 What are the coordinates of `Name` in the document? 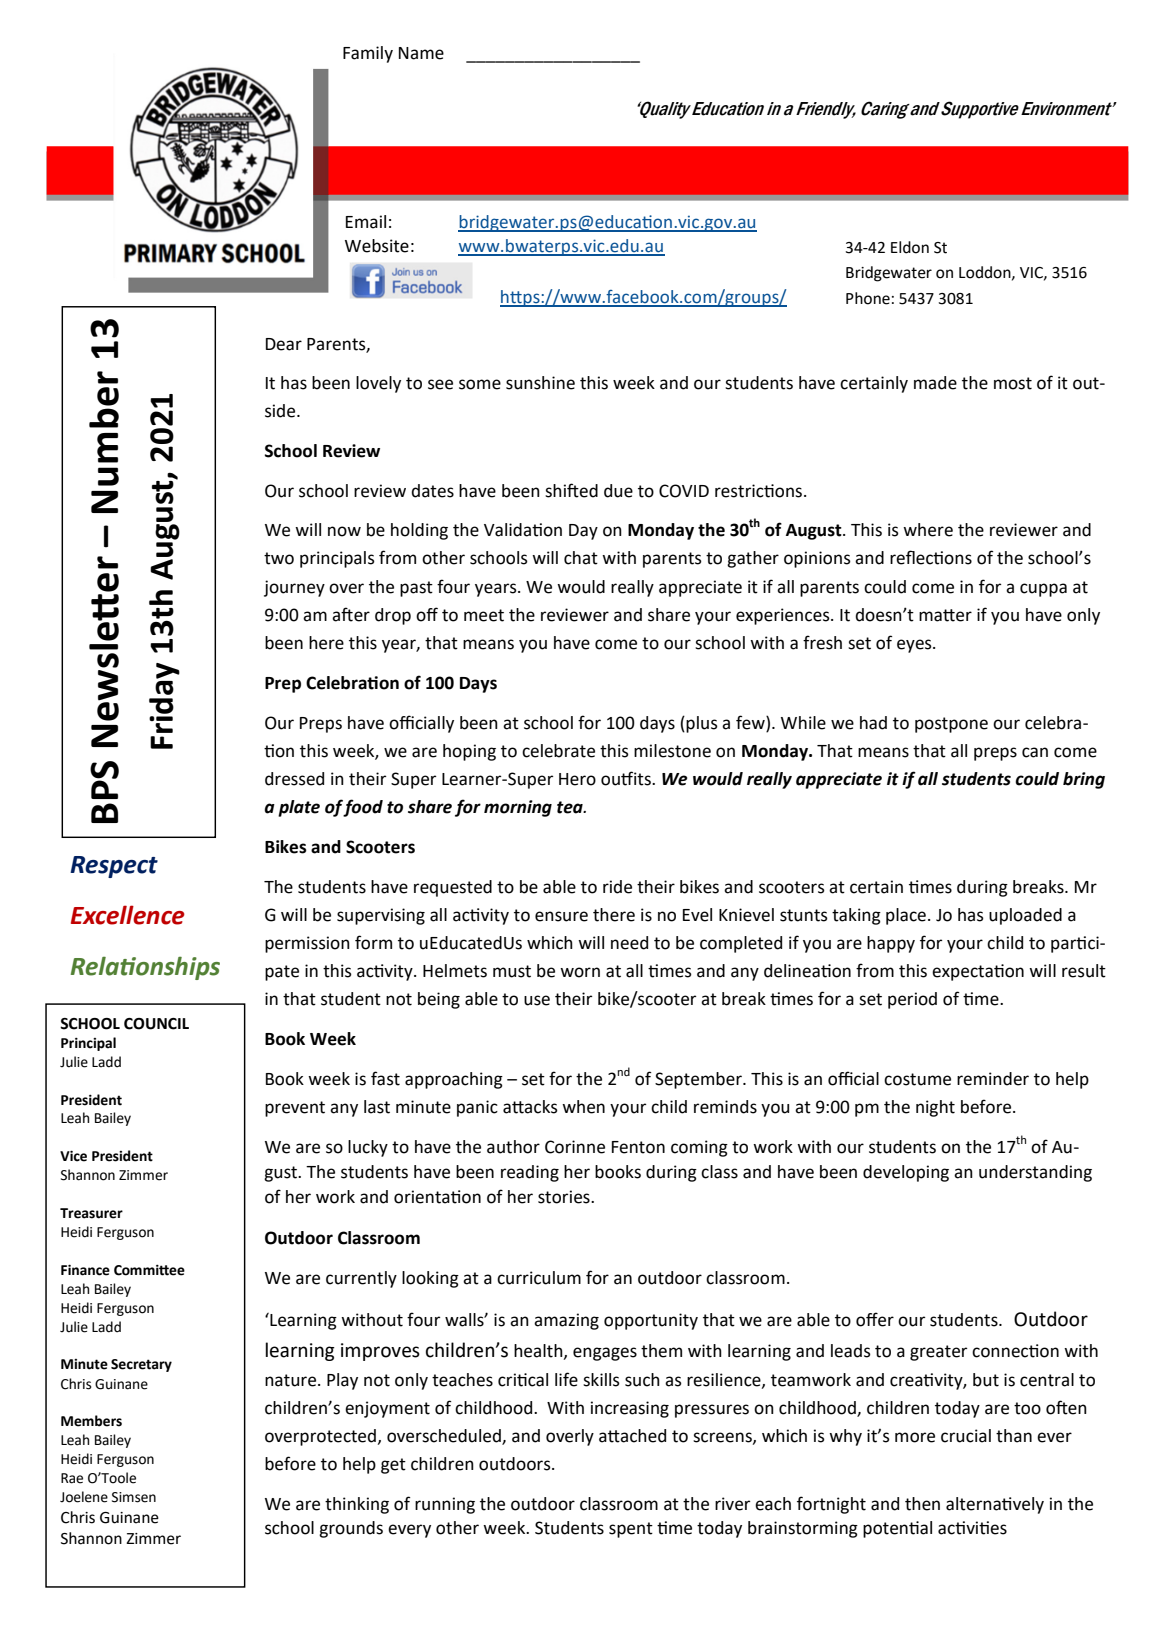 It's located at (421, 53).
